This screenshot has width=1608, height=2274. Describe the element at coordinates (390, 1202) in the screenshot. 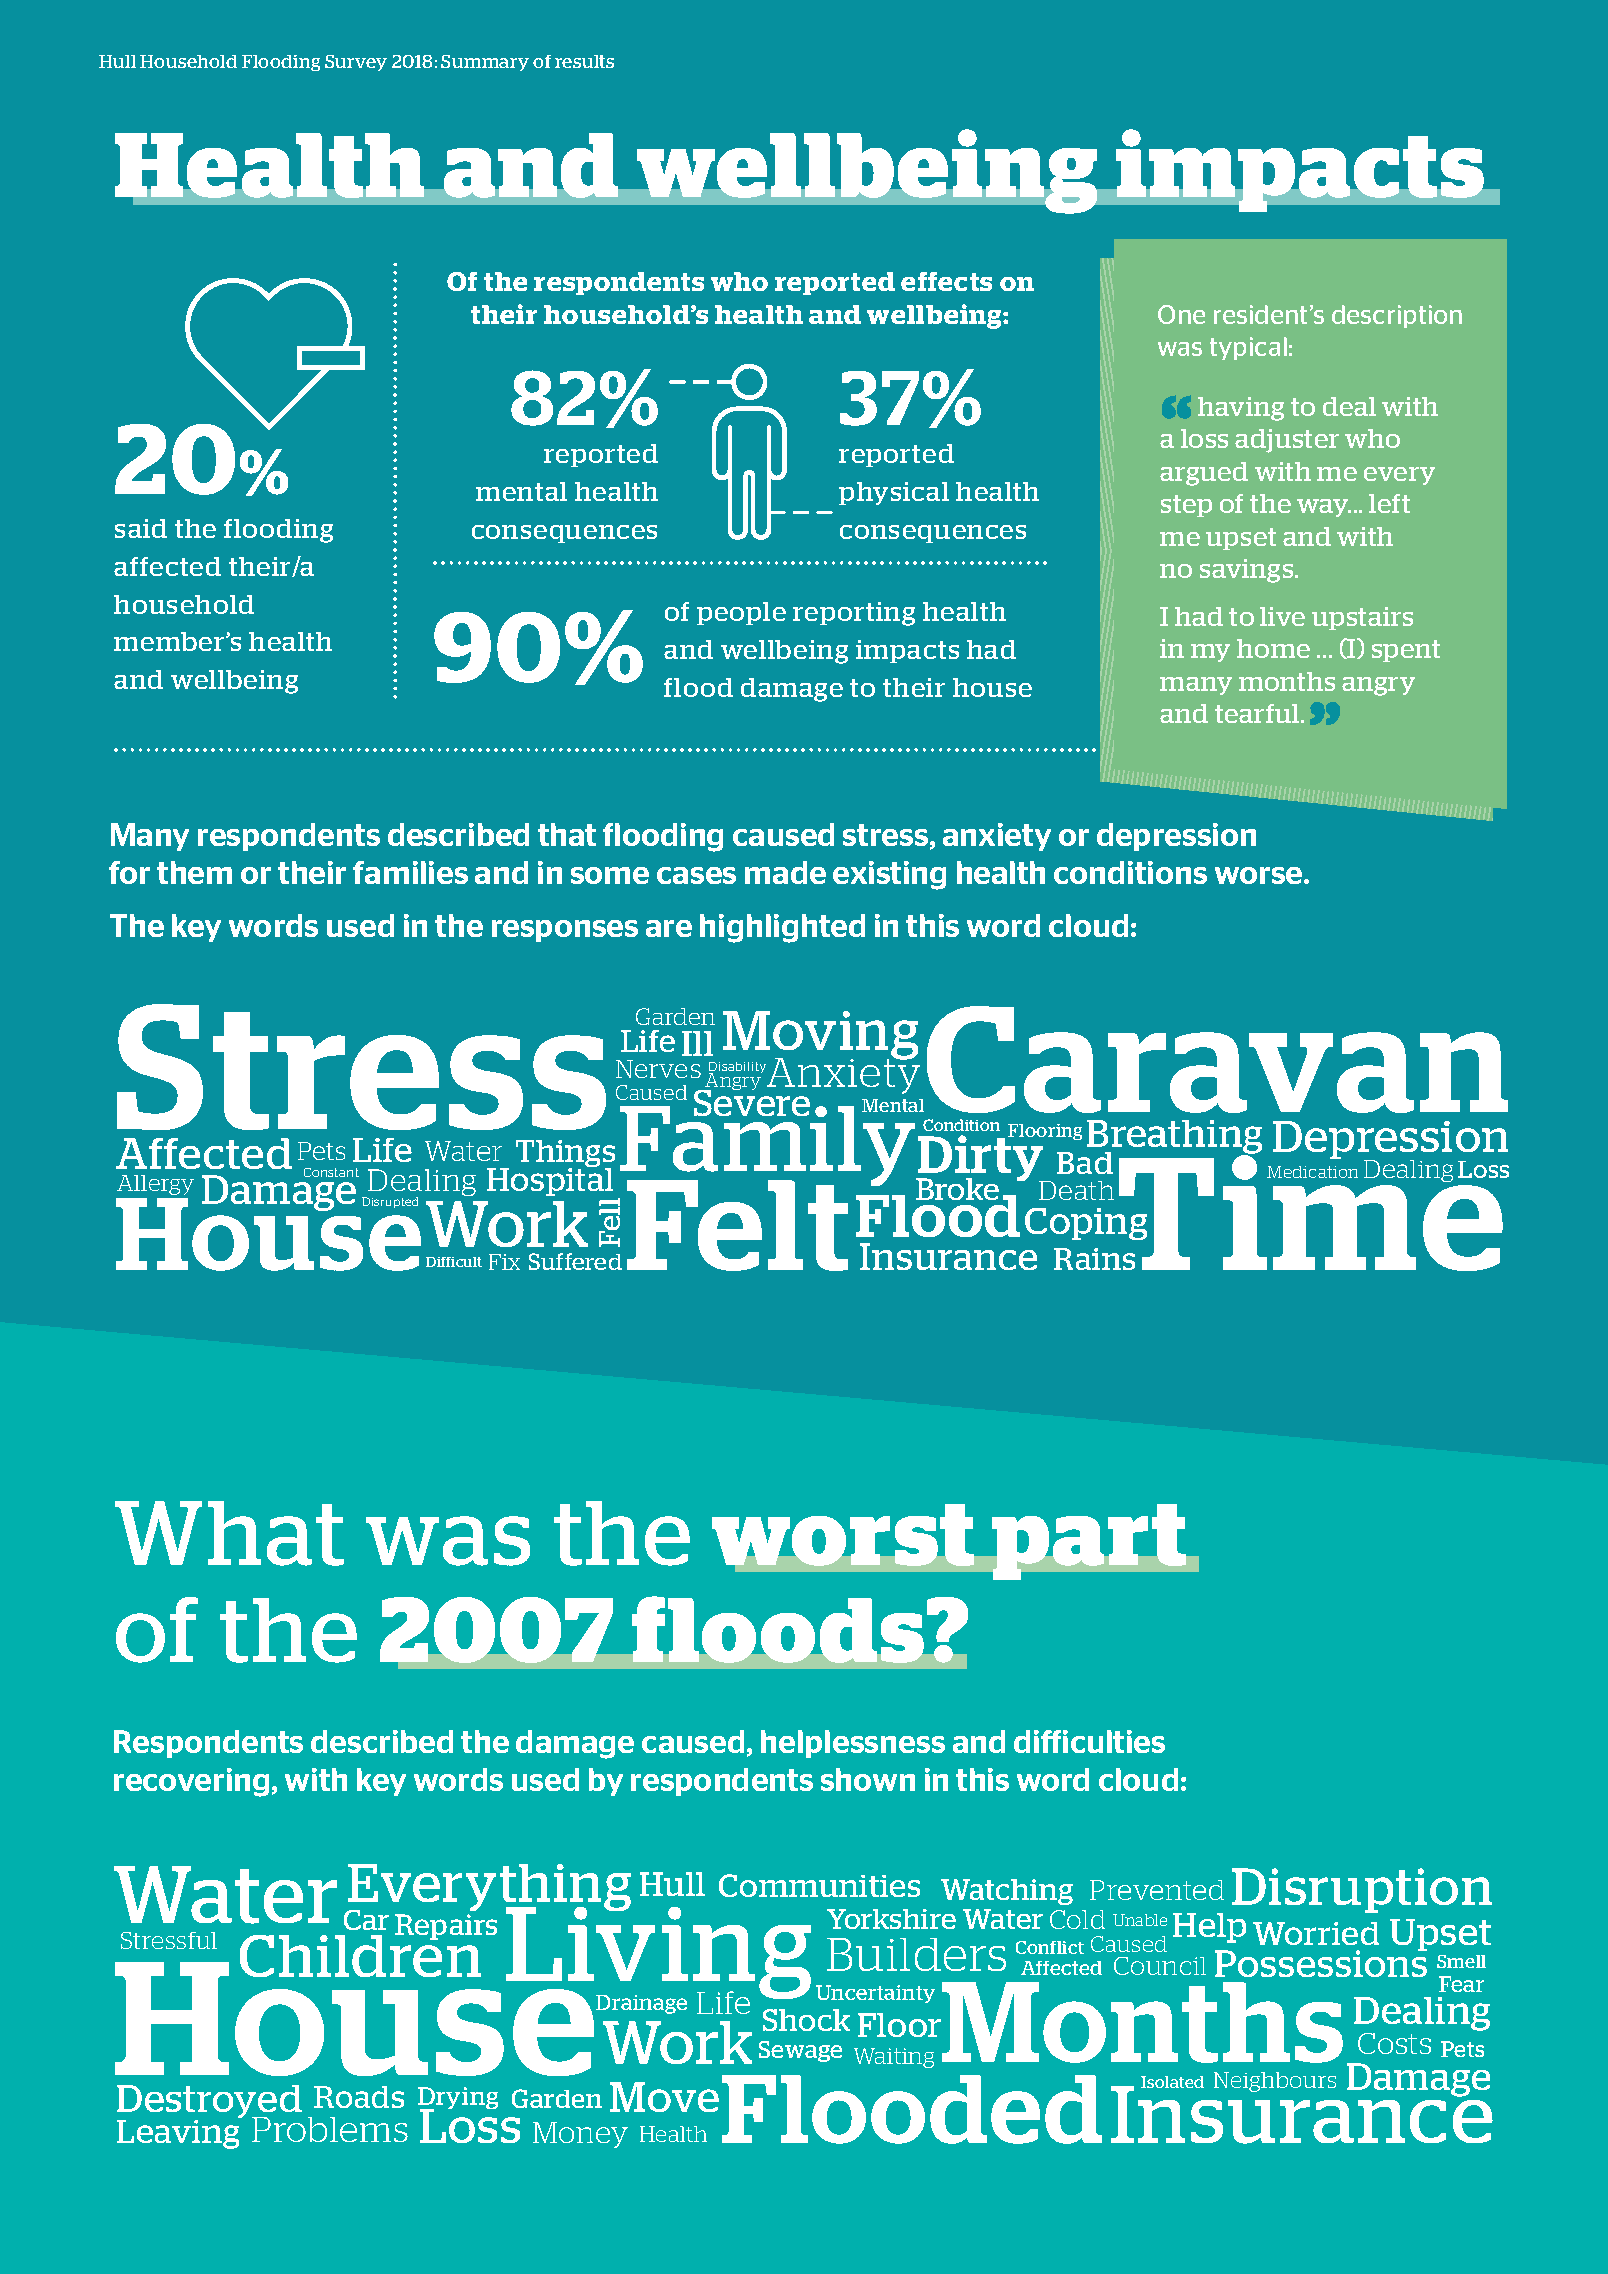

I see `Disrupted` at that location.
